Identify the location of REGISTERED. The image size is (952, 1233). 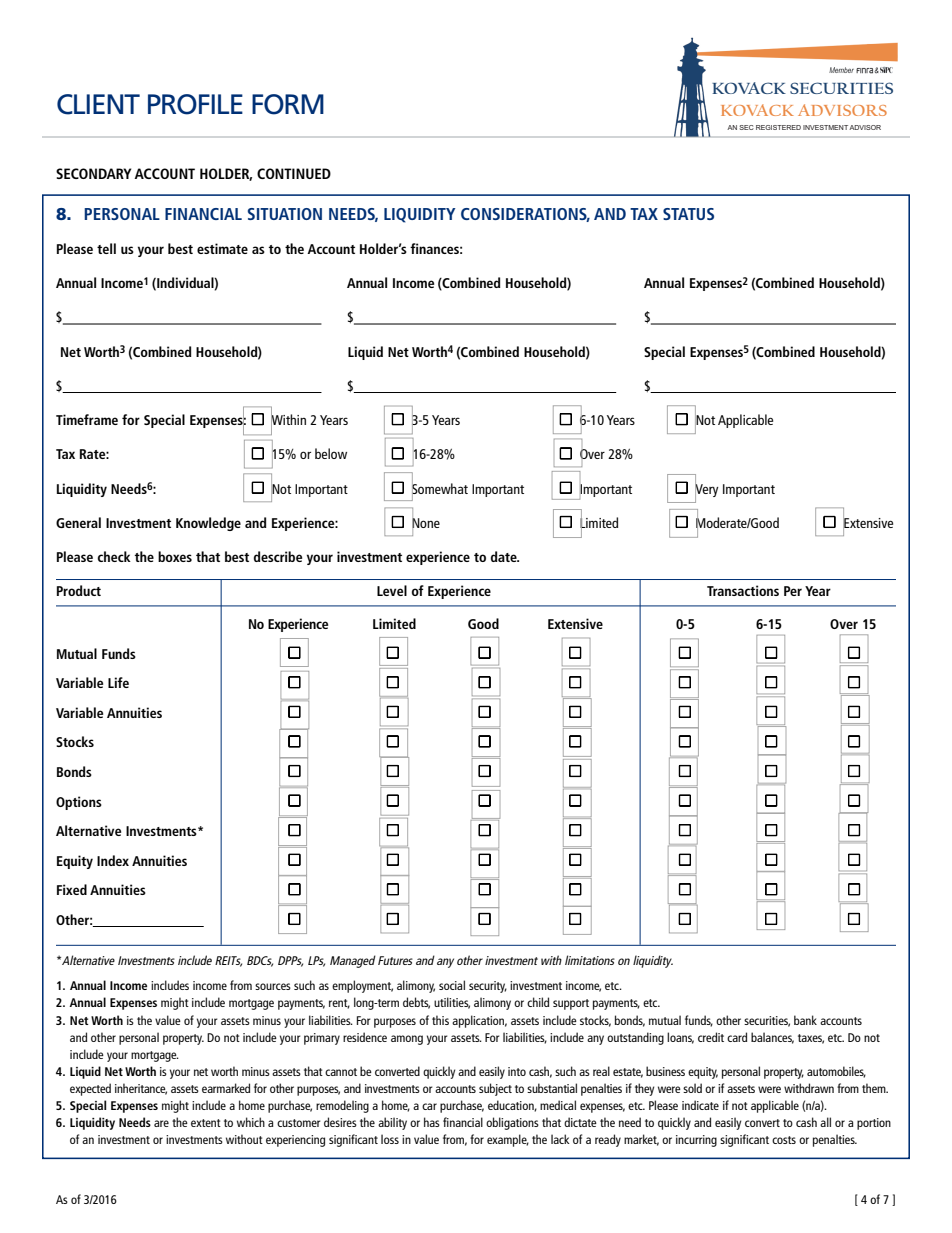
(778, 127).
